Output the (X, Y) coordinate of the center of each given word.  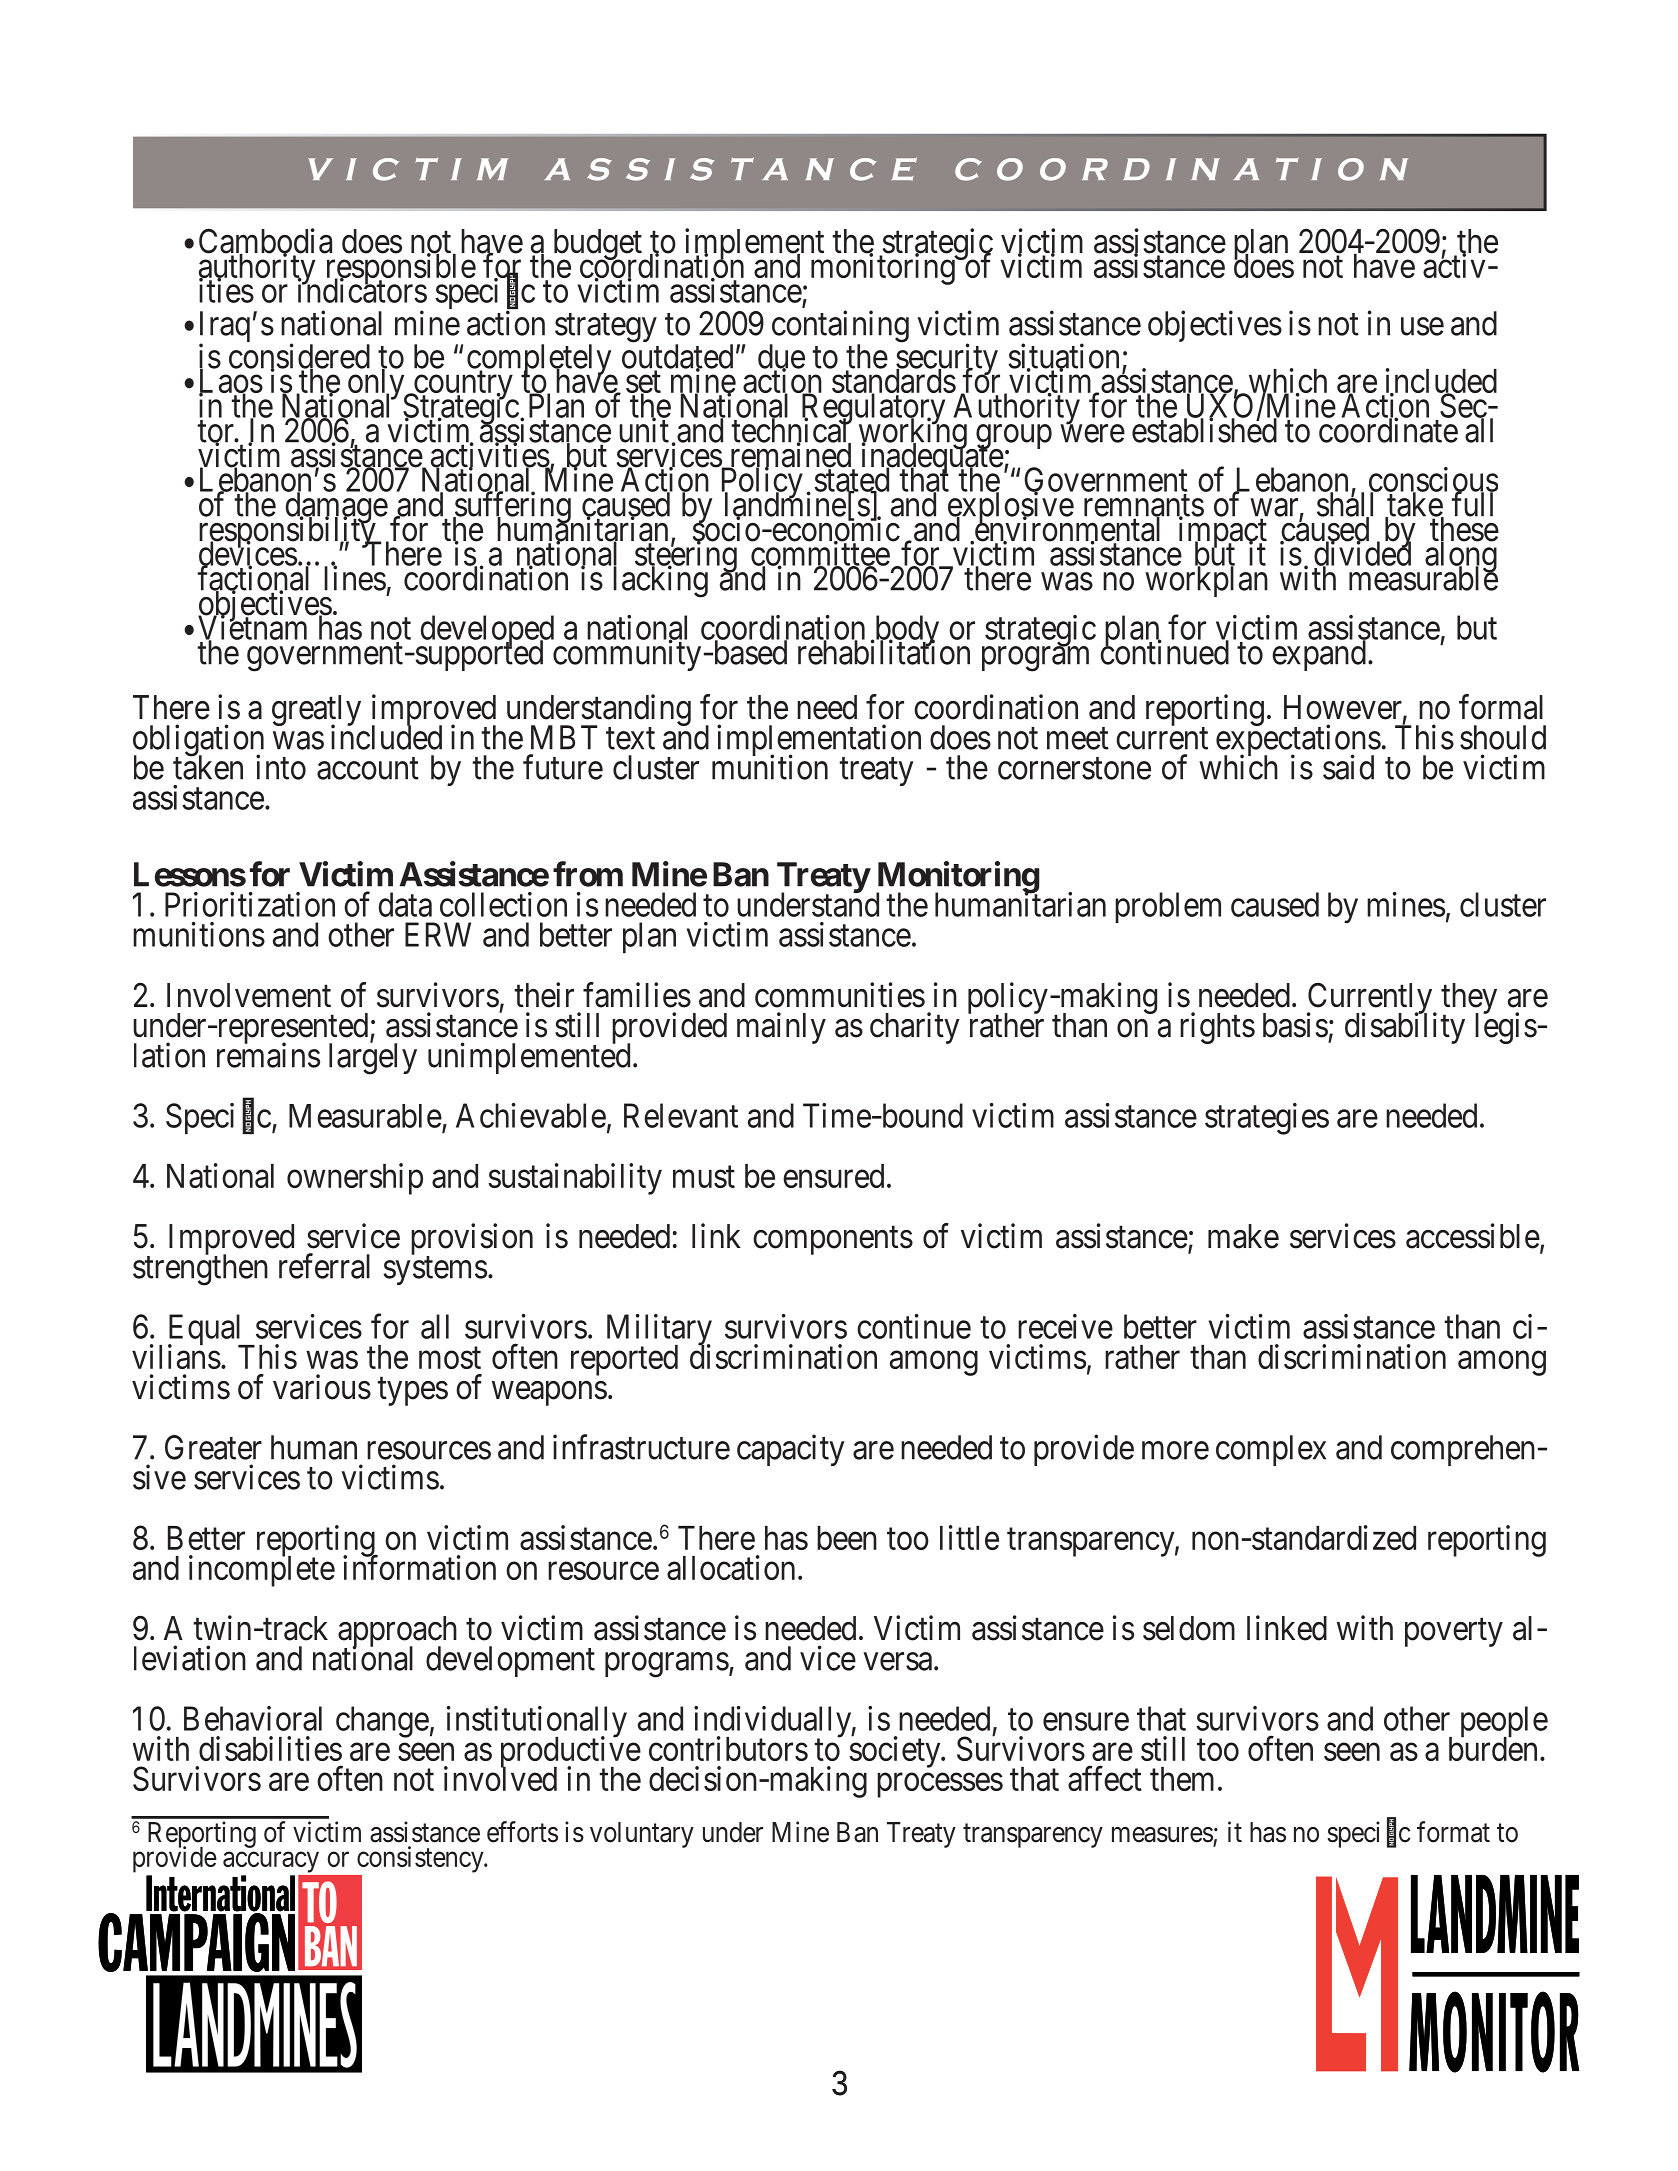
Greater (213, 1447)
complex (1271, 1450)
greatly (316, 712)
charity (915, 1028)
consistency (421, 1859)
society (896, 1752)
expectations (1298, 741)
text (630, 739)
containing (839, 327)
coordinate (1387, 430)
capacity (790, 1450)
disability (1405, 1028)
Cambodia (265, 242)
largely (373, 1058)
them (1182, 1779)
